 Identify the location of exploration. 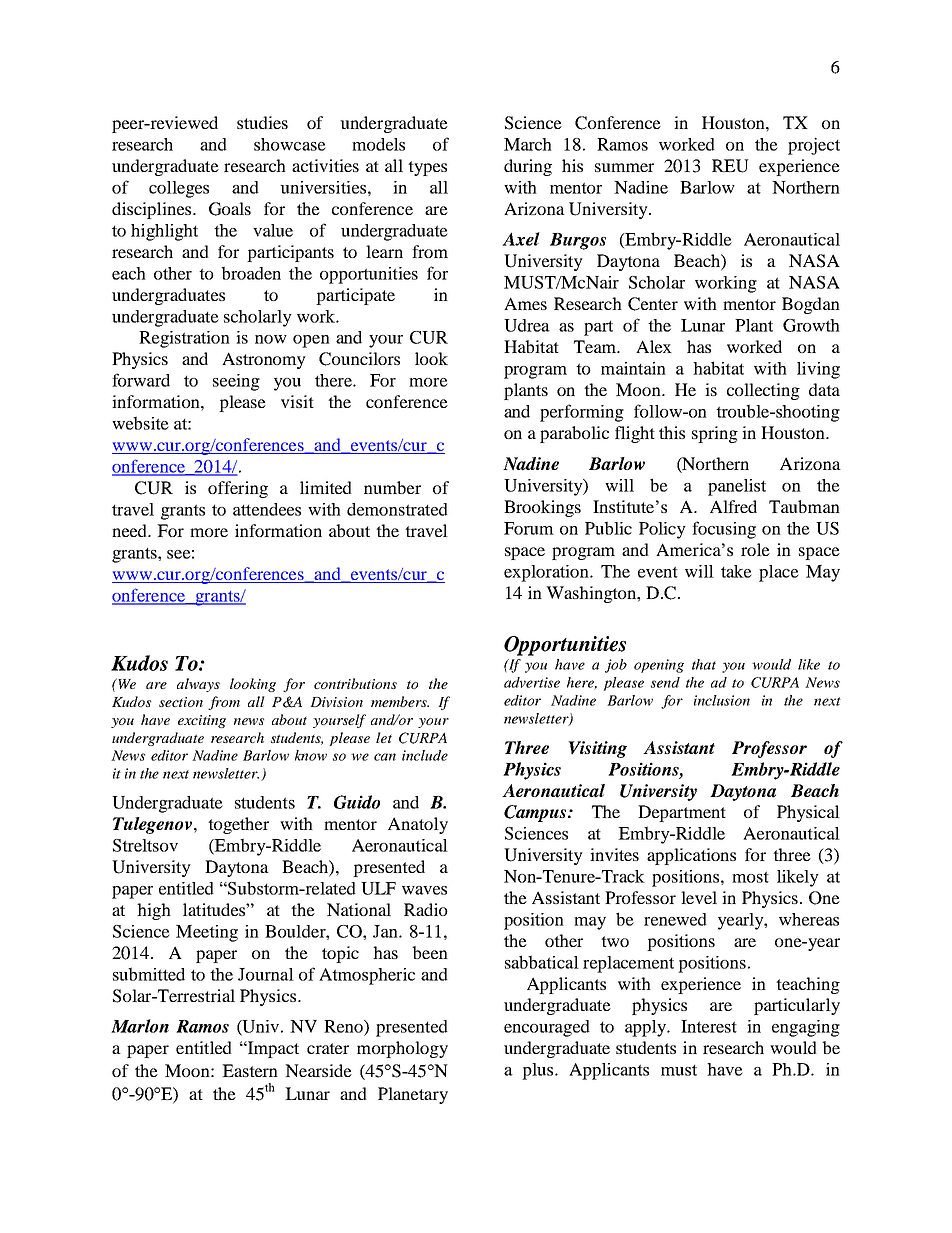
(547, 573).
